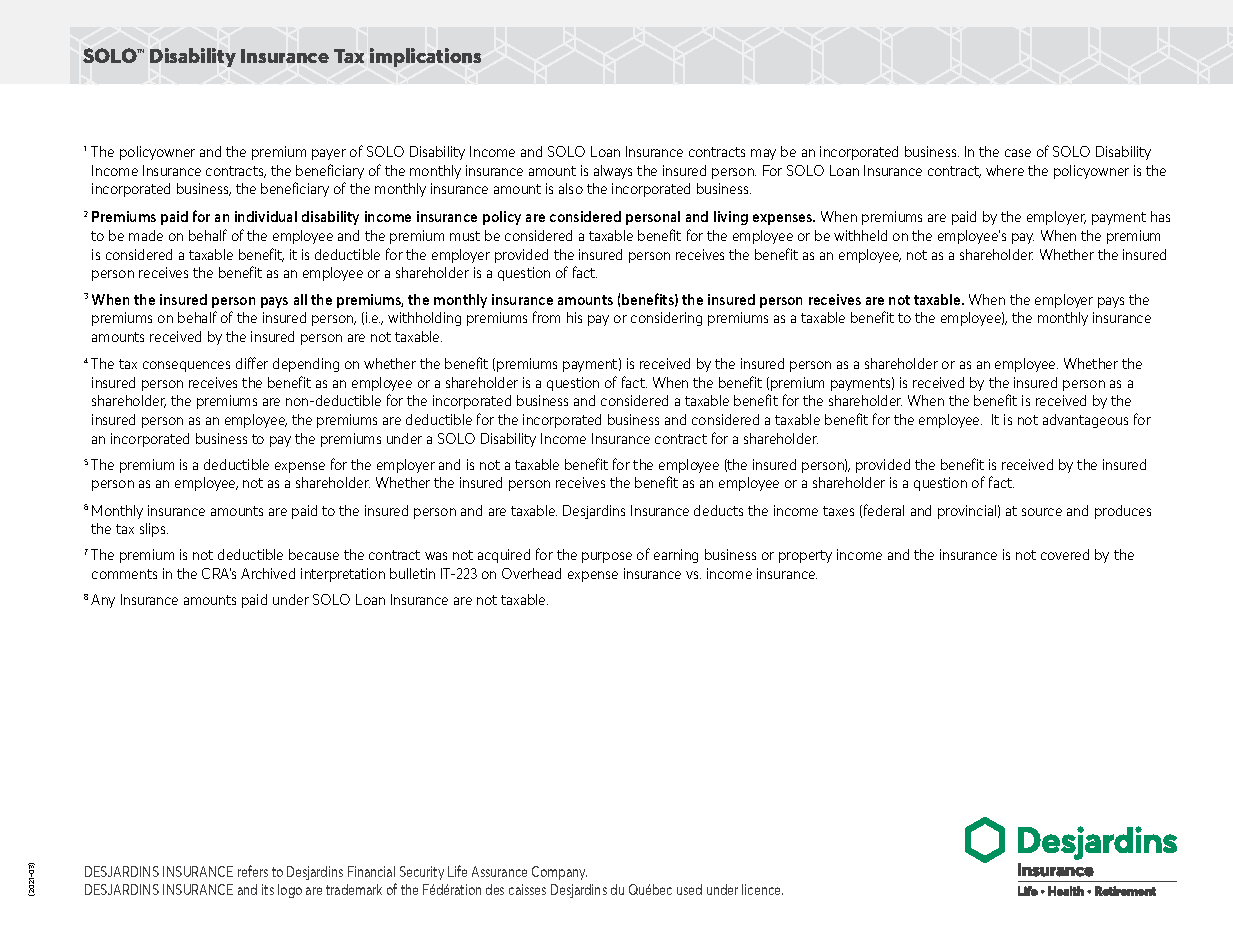 The width and height of the page is (1233, 952). I want to click on depending, so click(306, 365).
